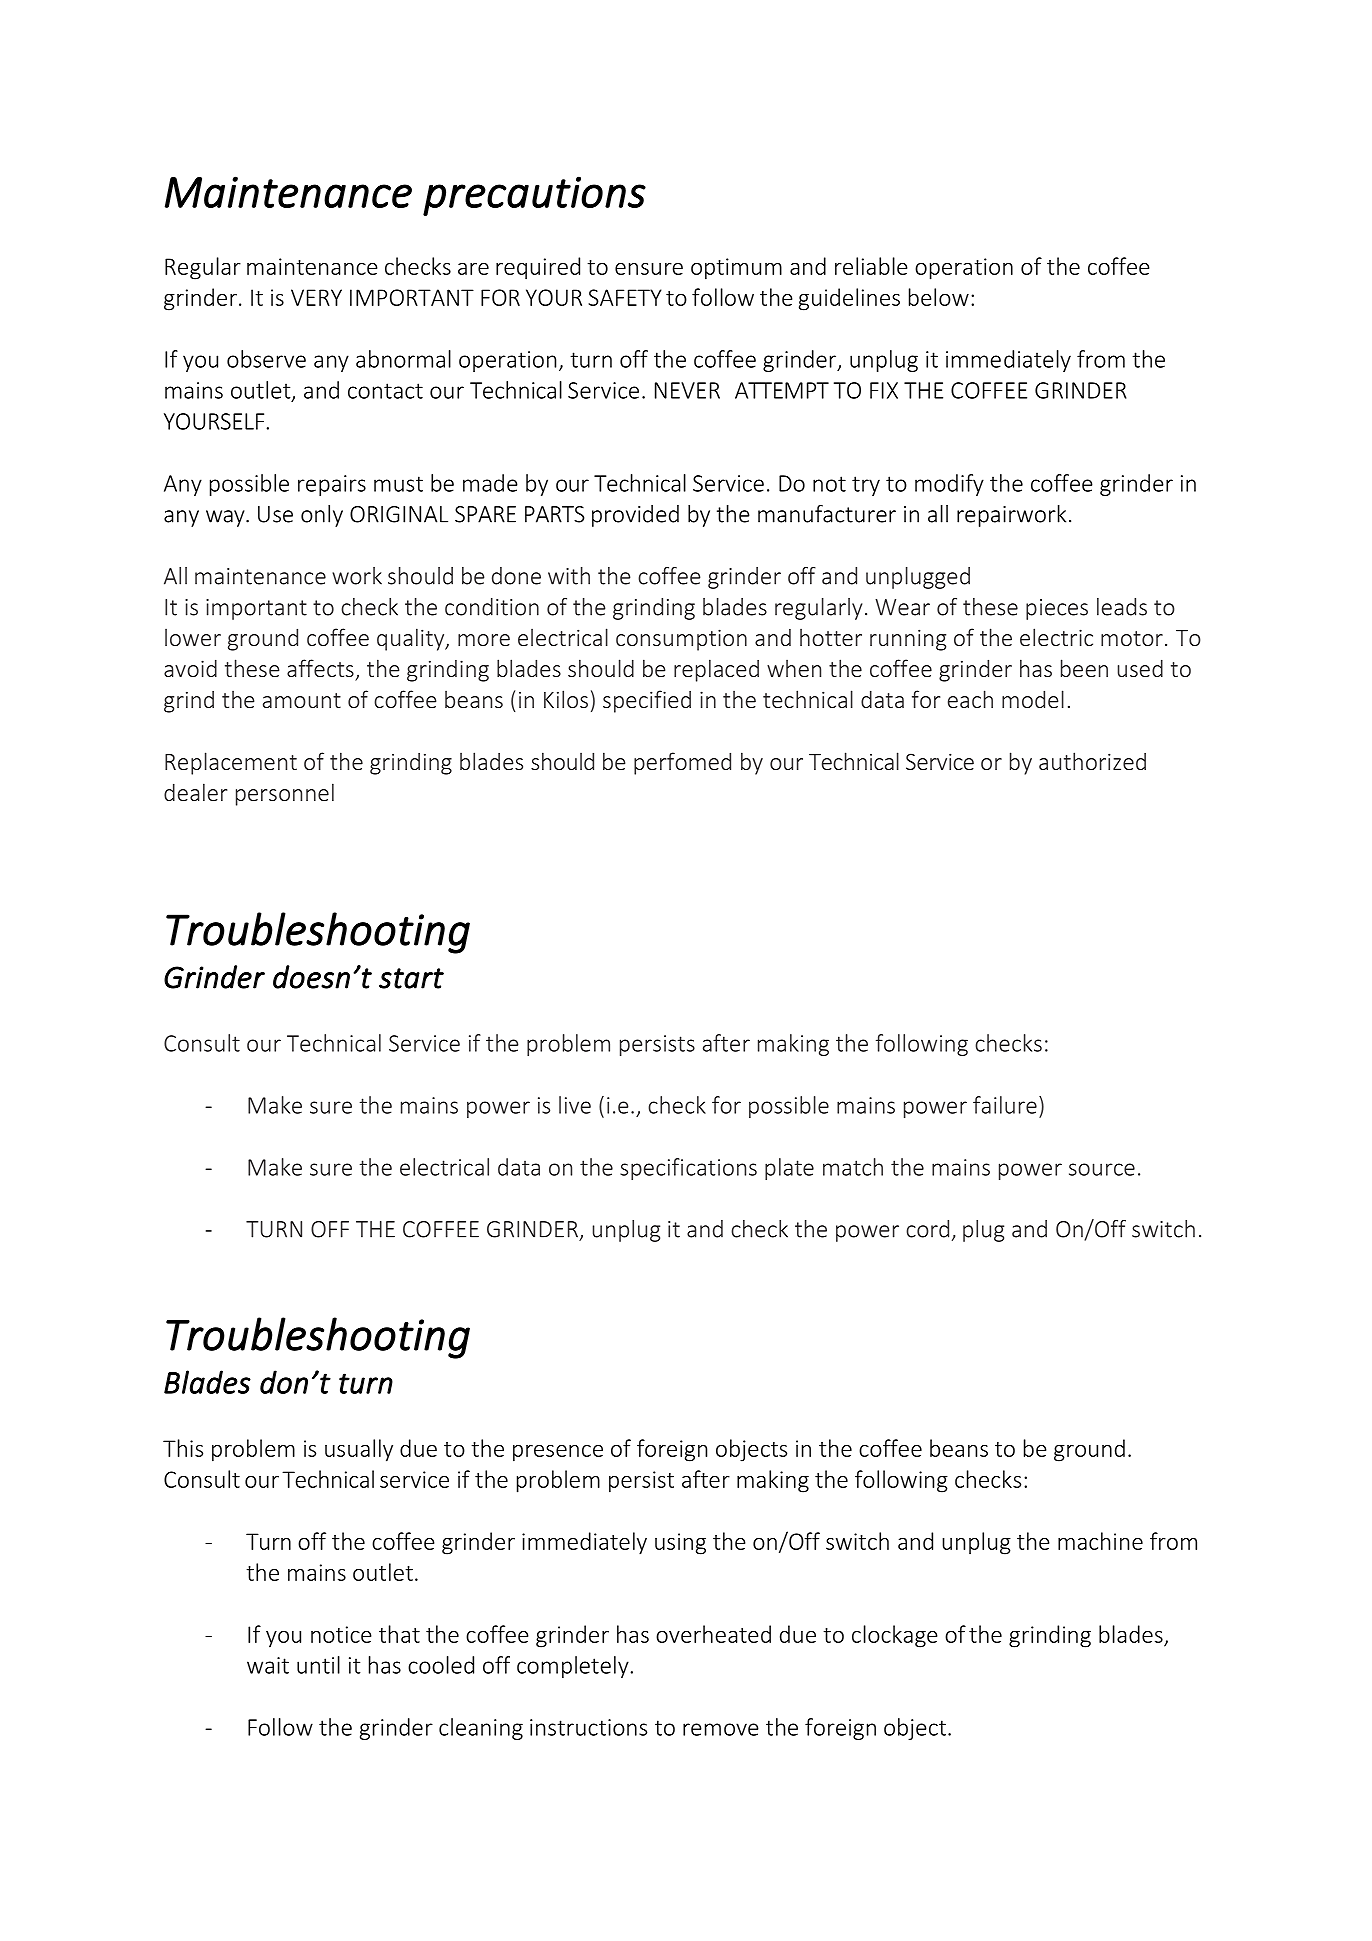 This page has width=1372, height=1941. What do you see at coordinates (1100, 1541) in the page?
I see `machine` at bounding box center [1100, 1541].
